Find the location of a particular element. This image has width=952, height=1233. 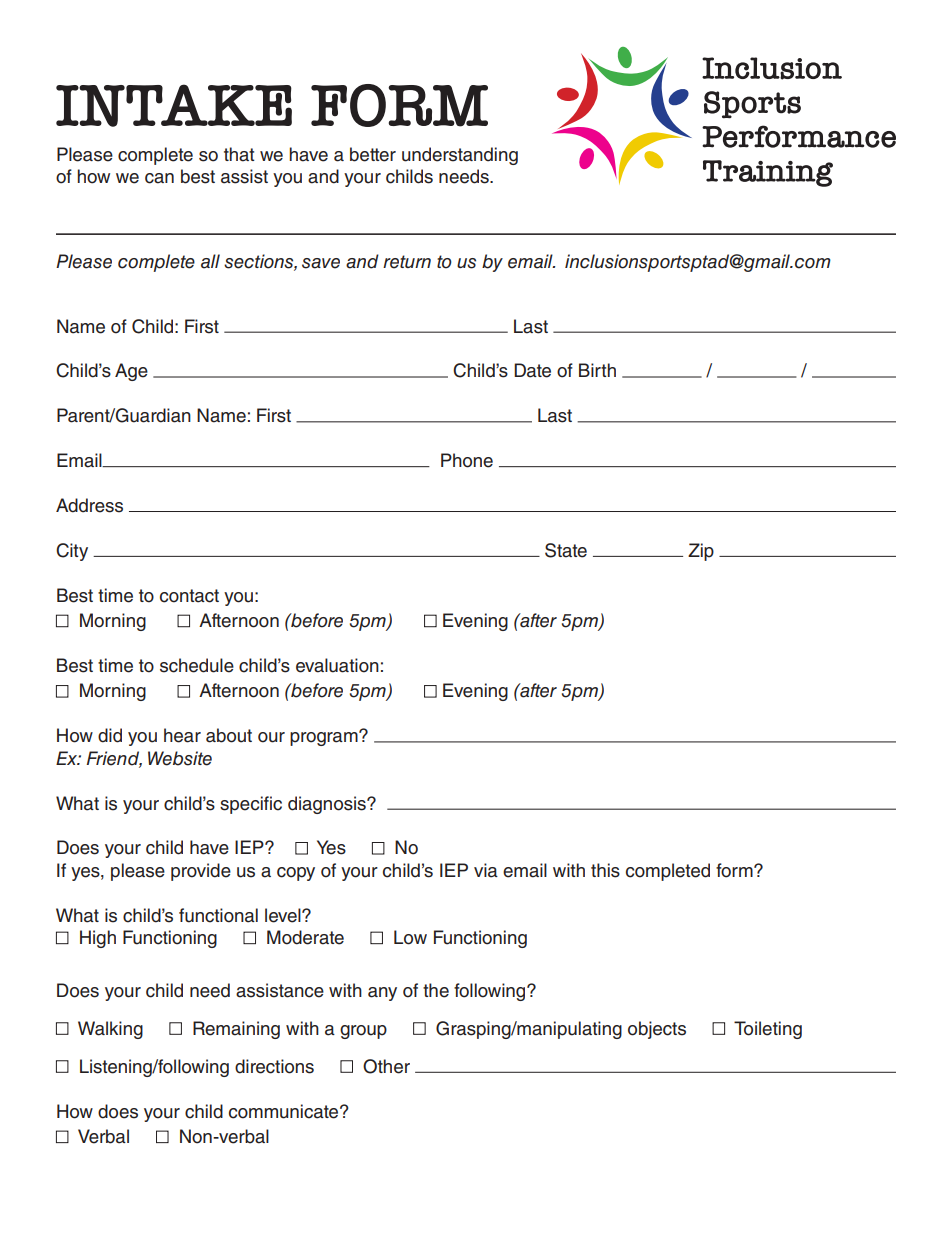

Zip is located at coordinates (701, 552).
